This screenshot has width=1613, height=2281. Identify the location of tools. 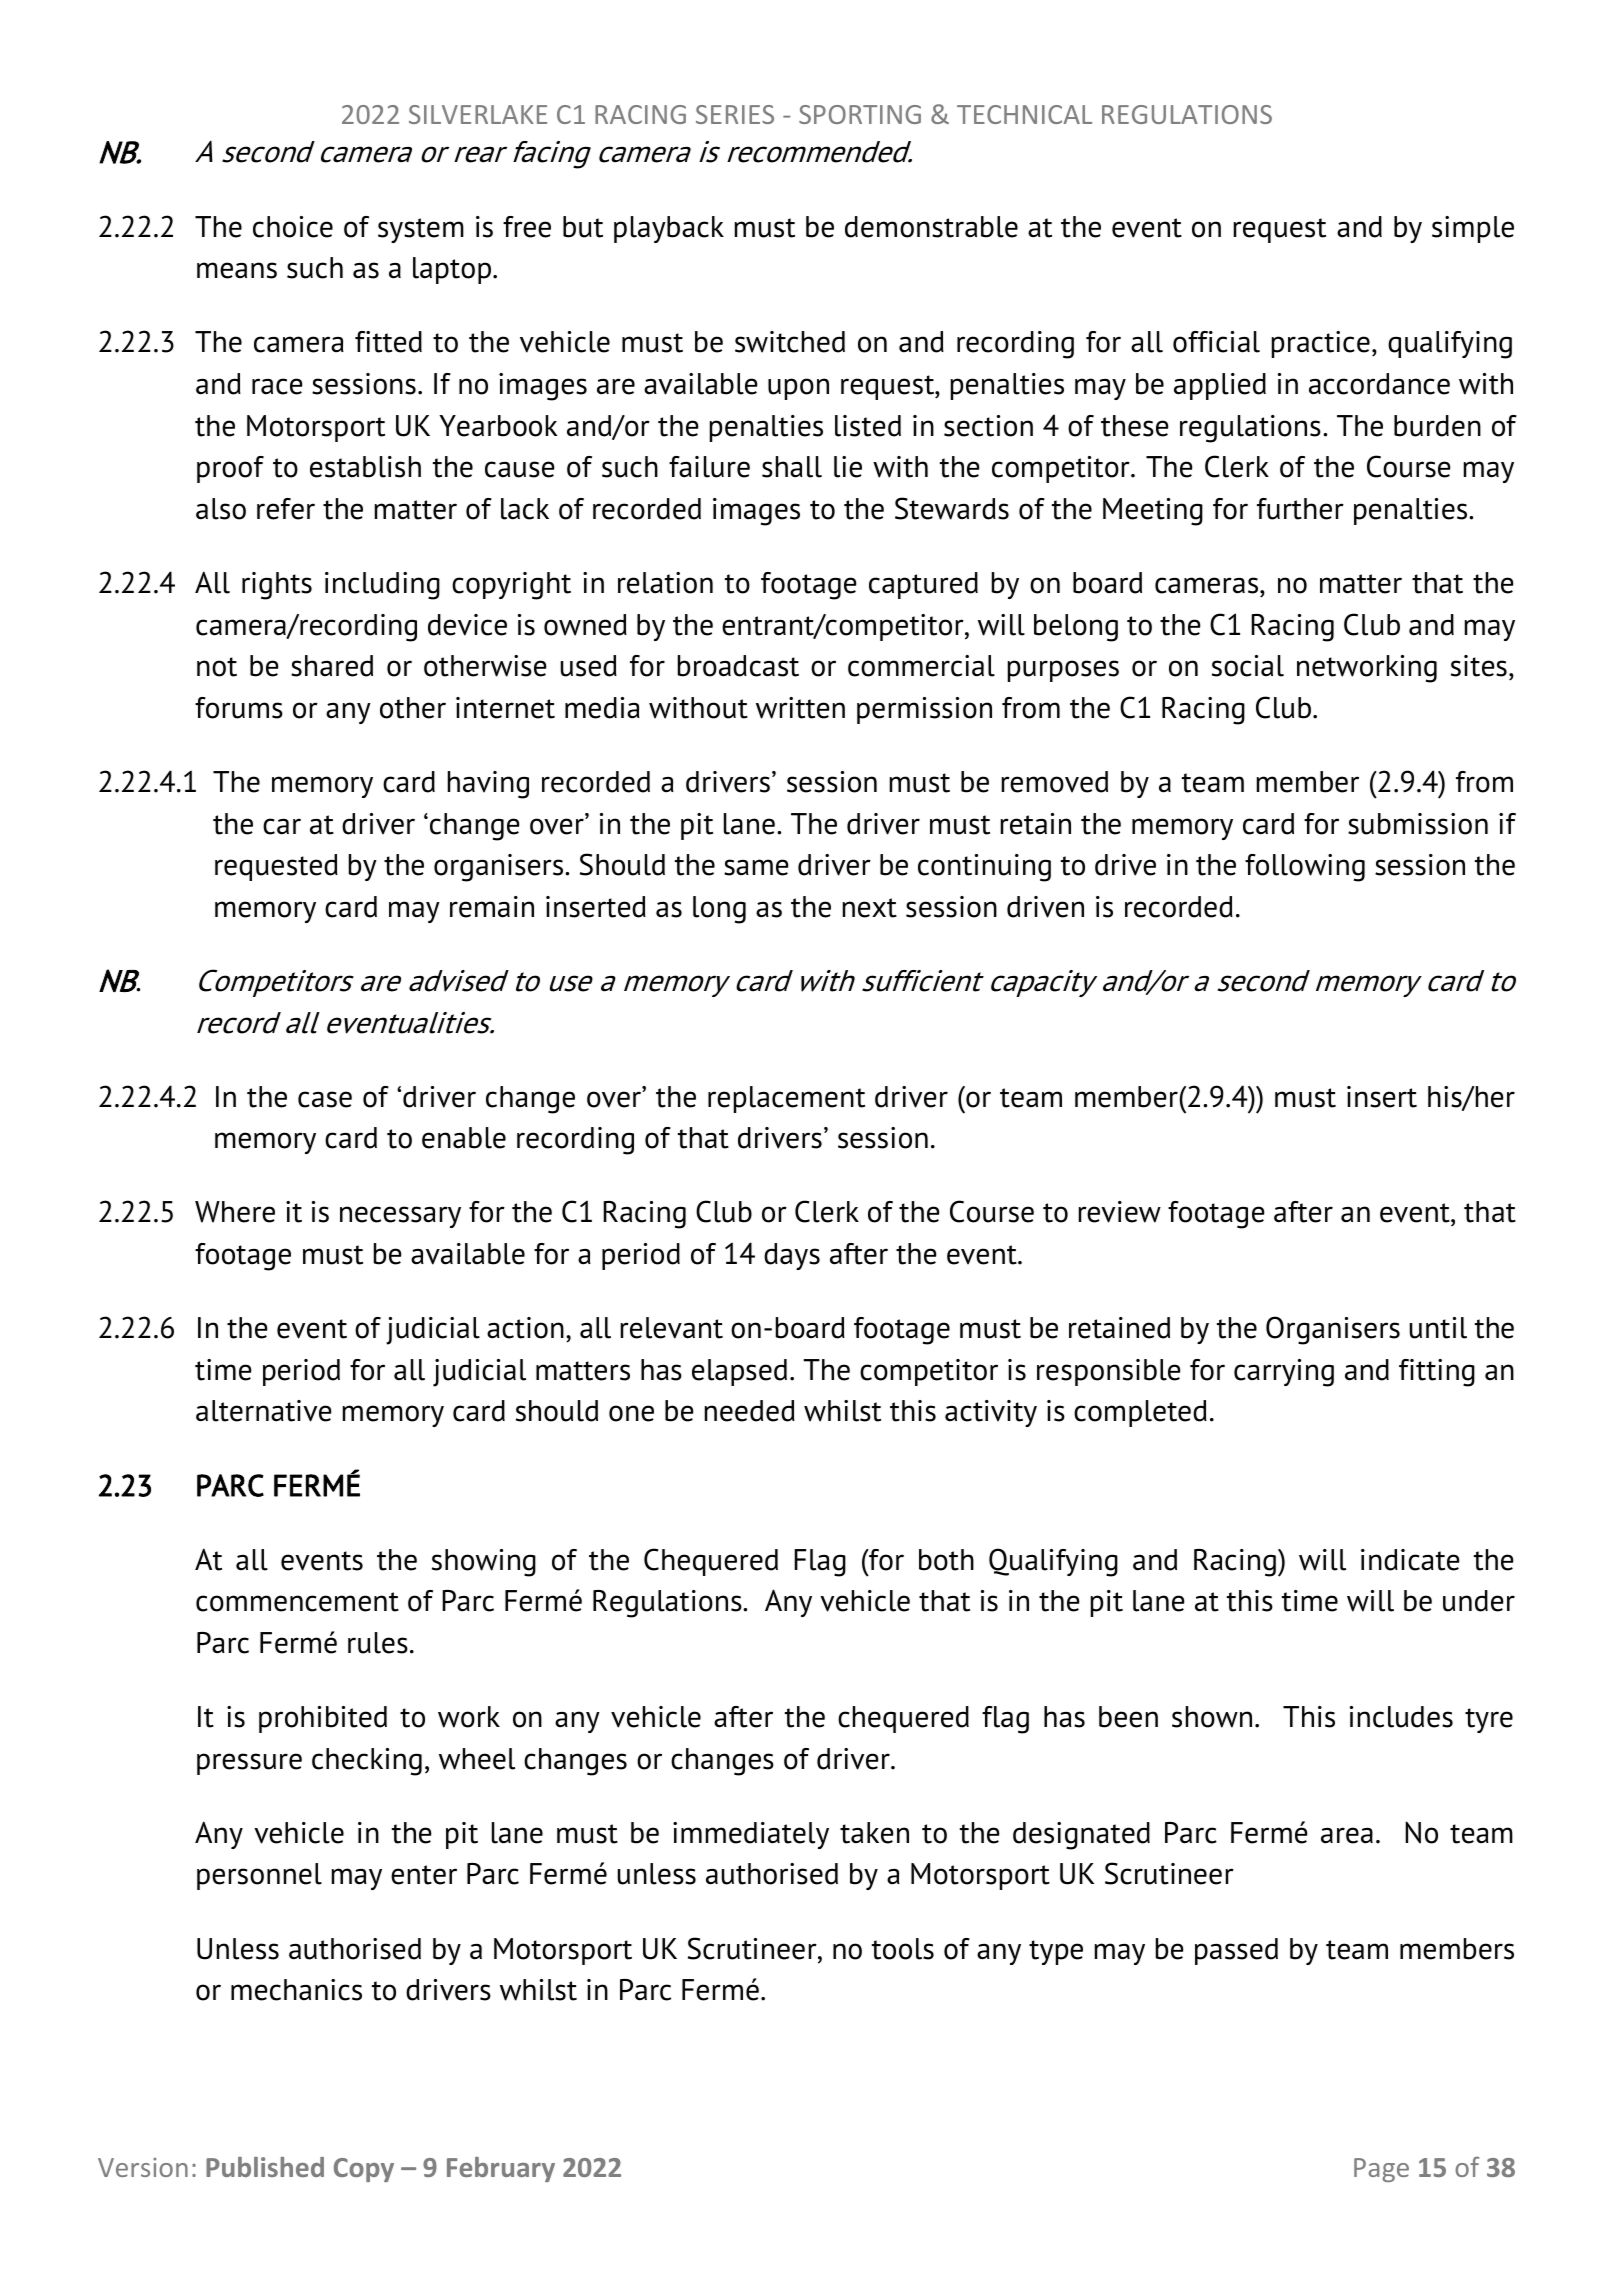
(903, 1949).
